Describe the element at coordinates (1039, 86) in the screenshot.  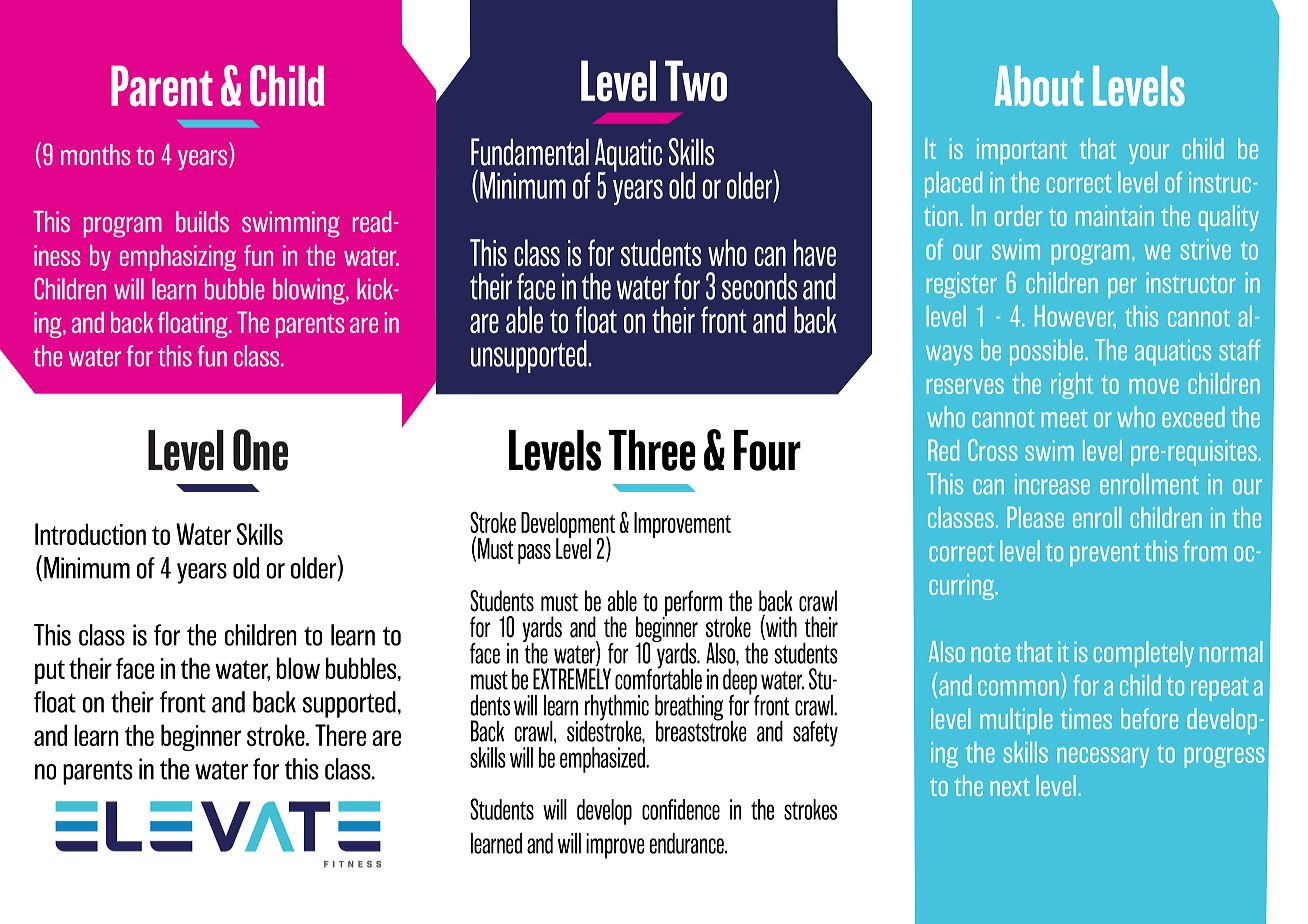
I see `About` at that location.
